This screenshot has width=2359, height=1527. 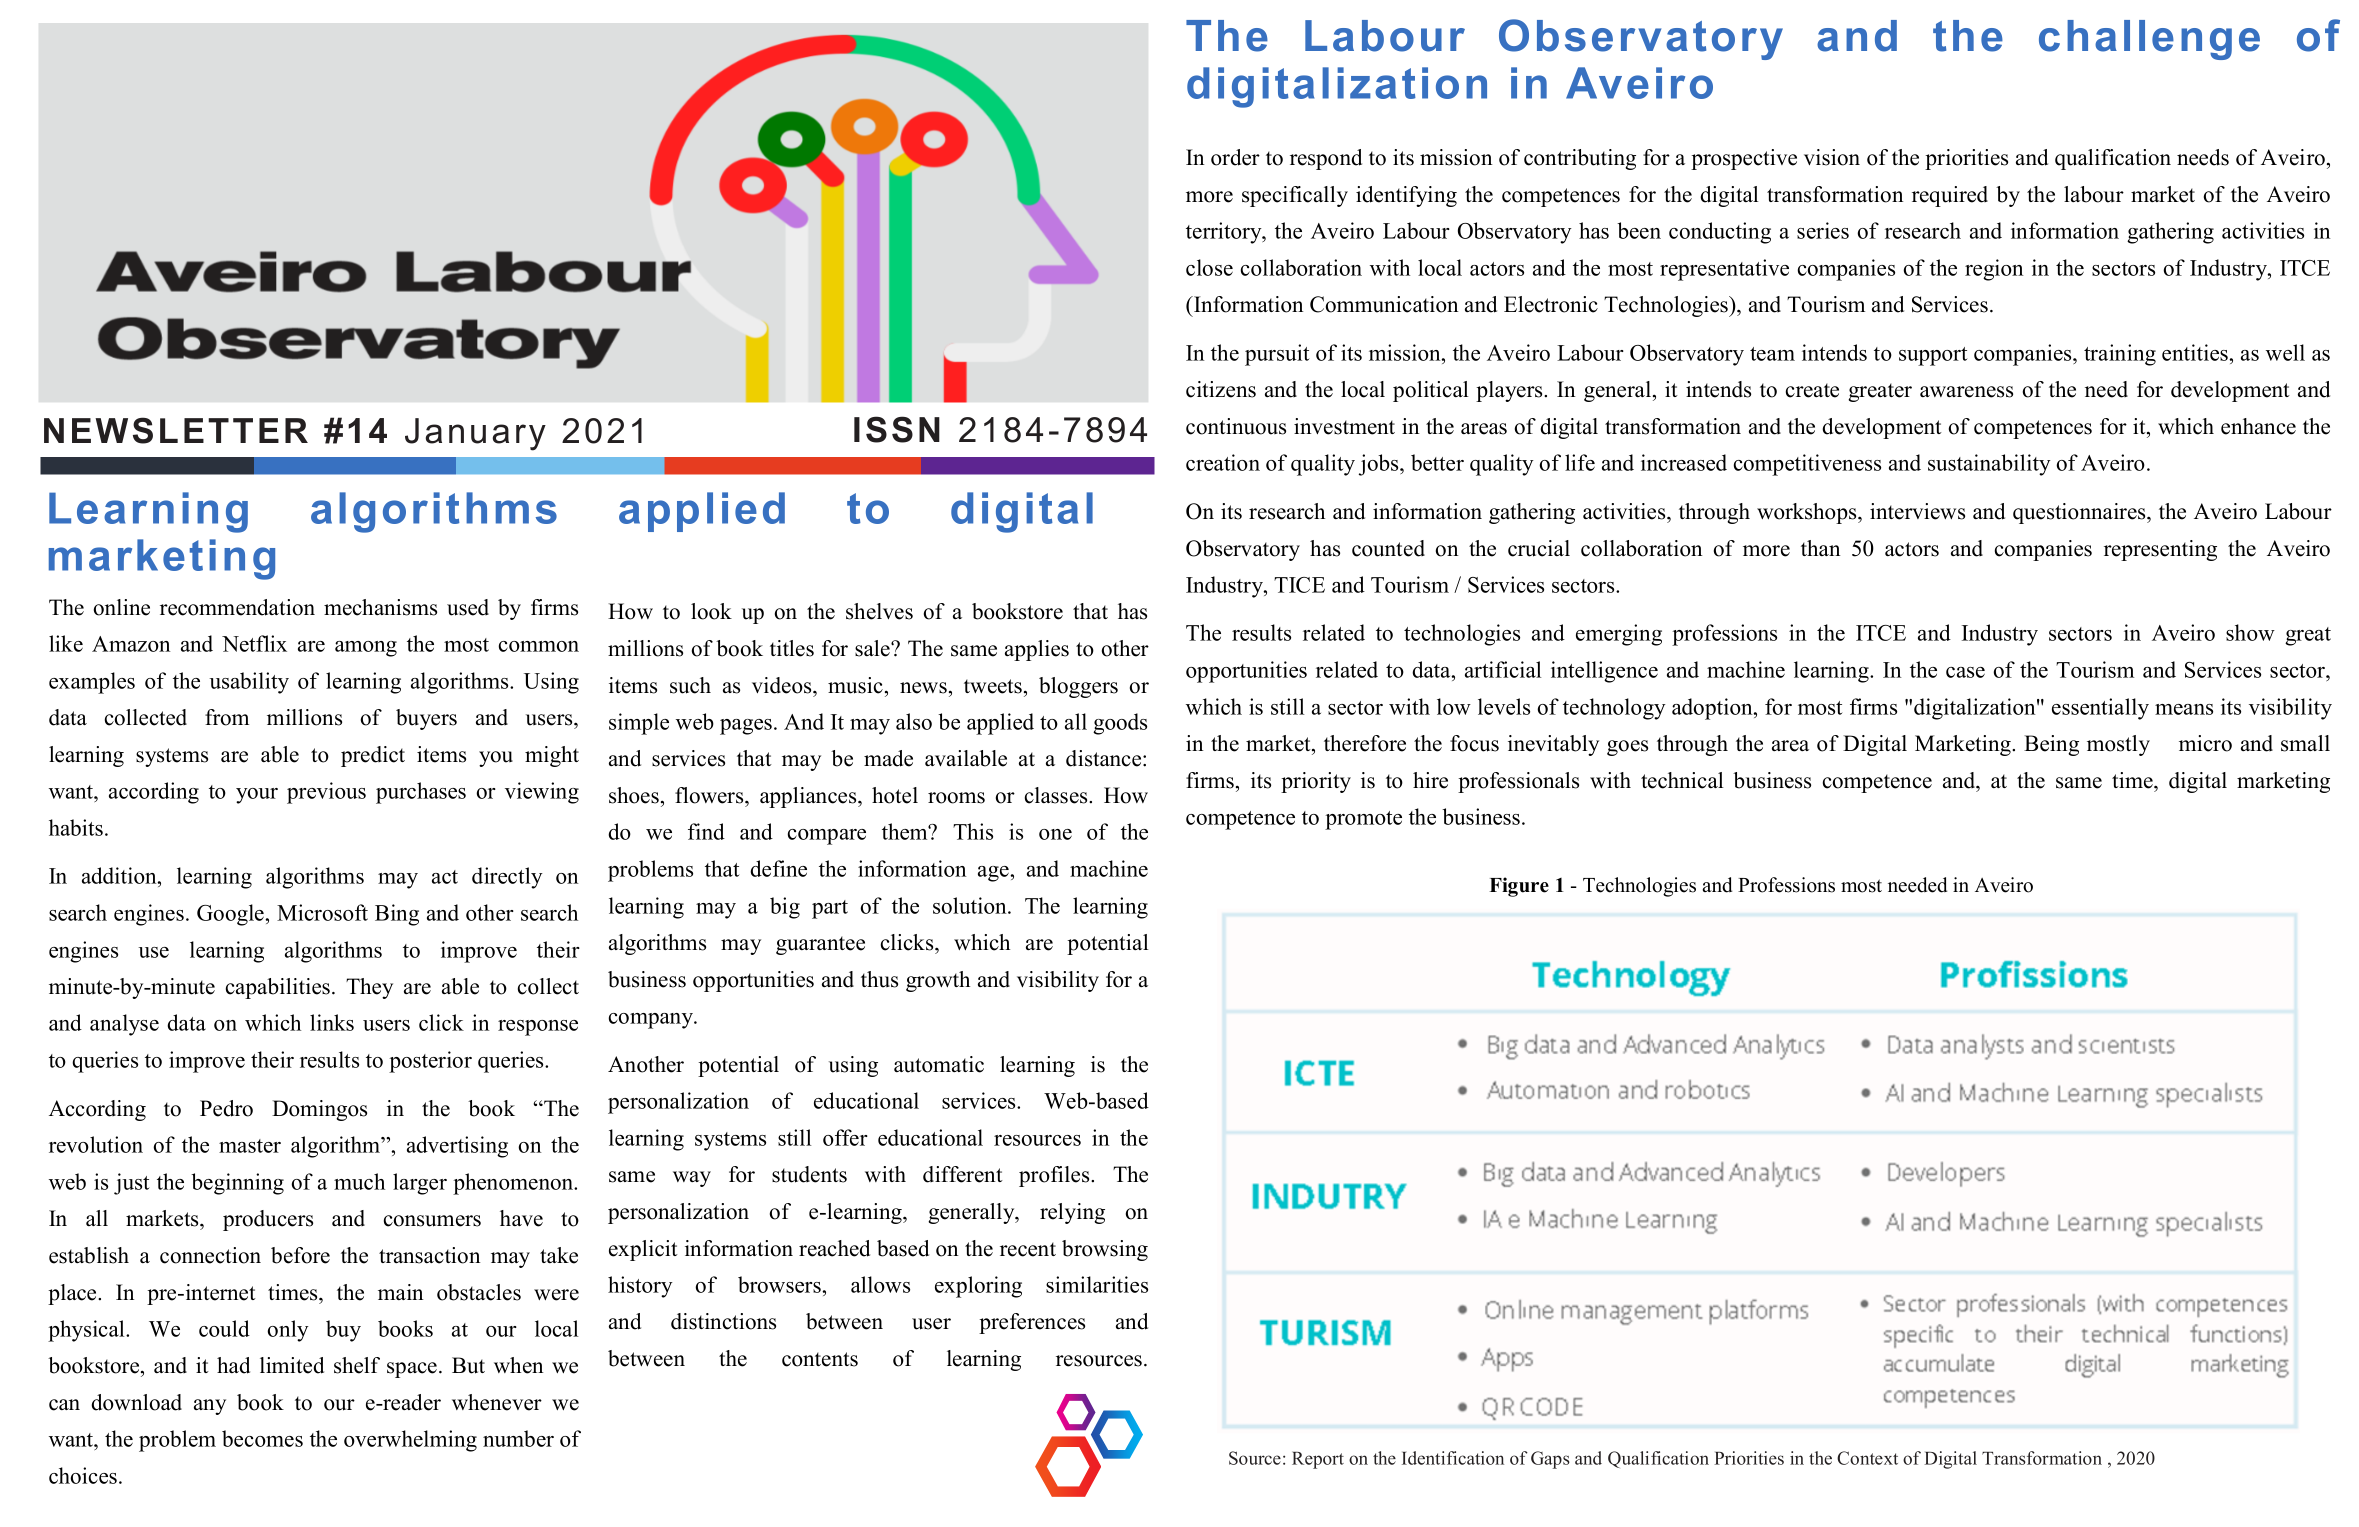 I want to click on TICE, so click(x=1299, y=585).
